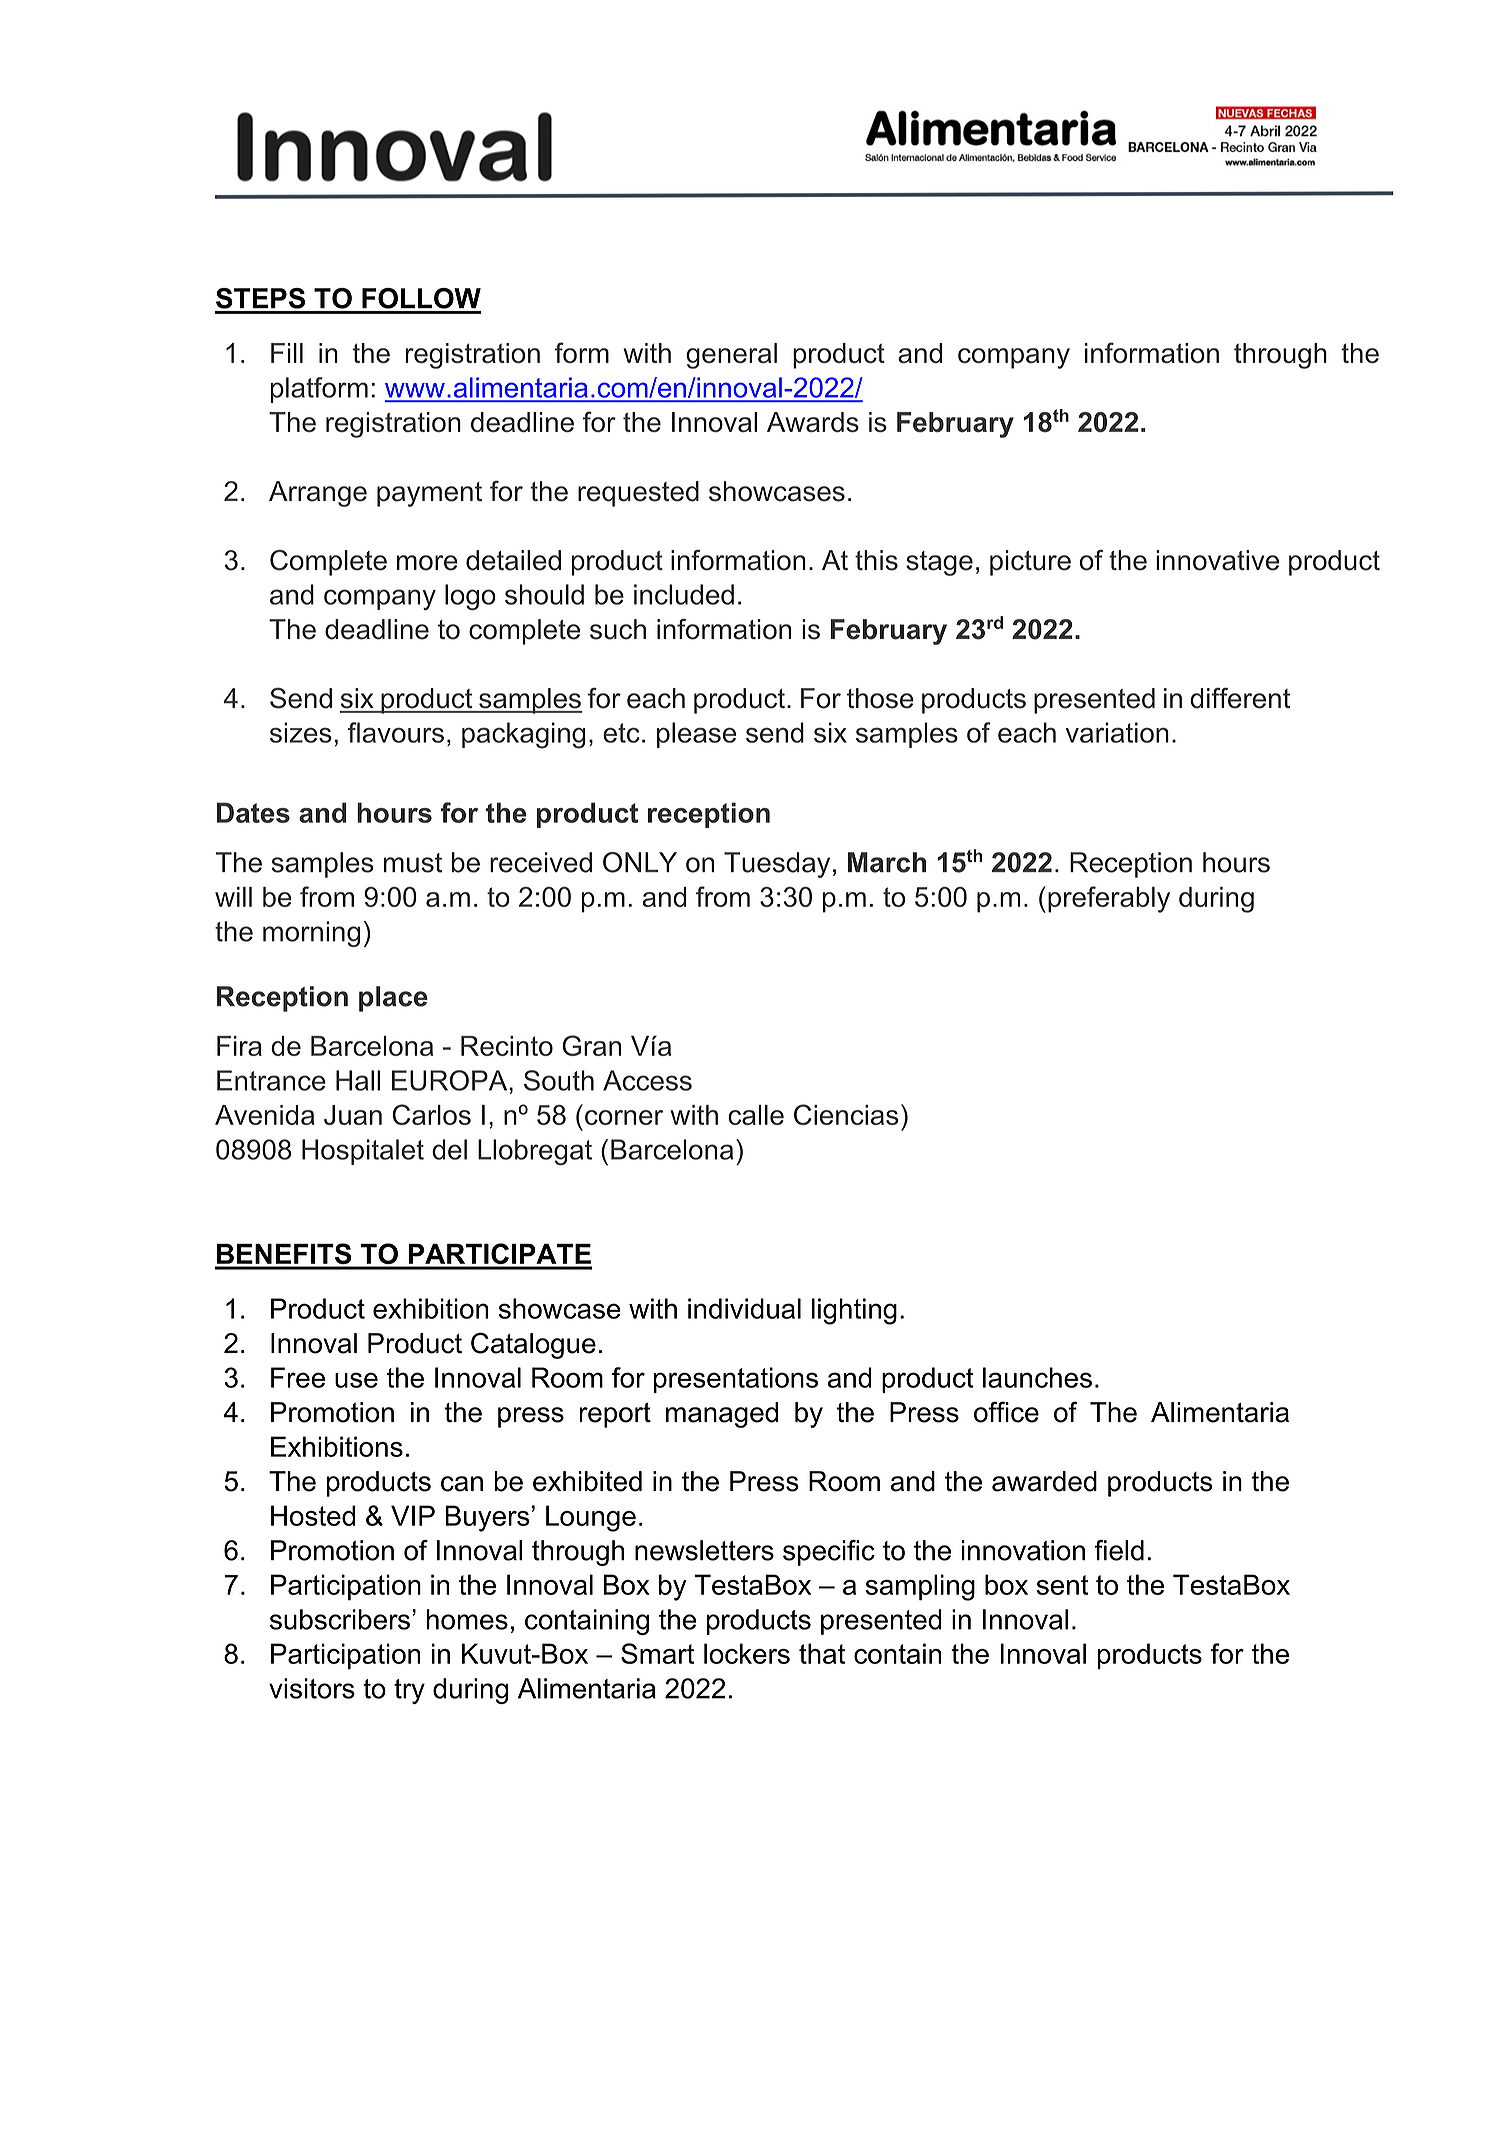  I want to click on general, so click(731, 356).
